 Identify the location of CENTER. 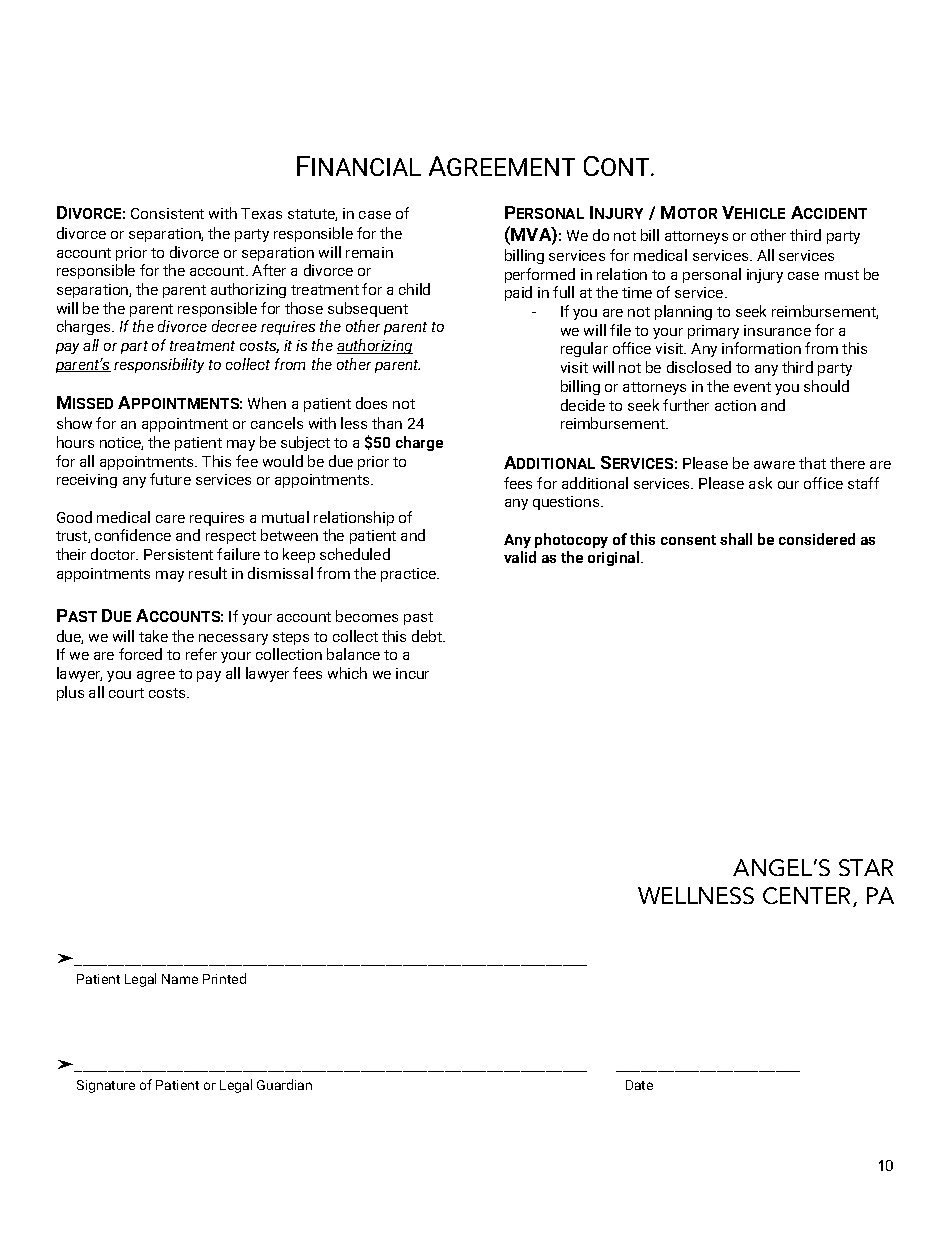
(808, 897).
